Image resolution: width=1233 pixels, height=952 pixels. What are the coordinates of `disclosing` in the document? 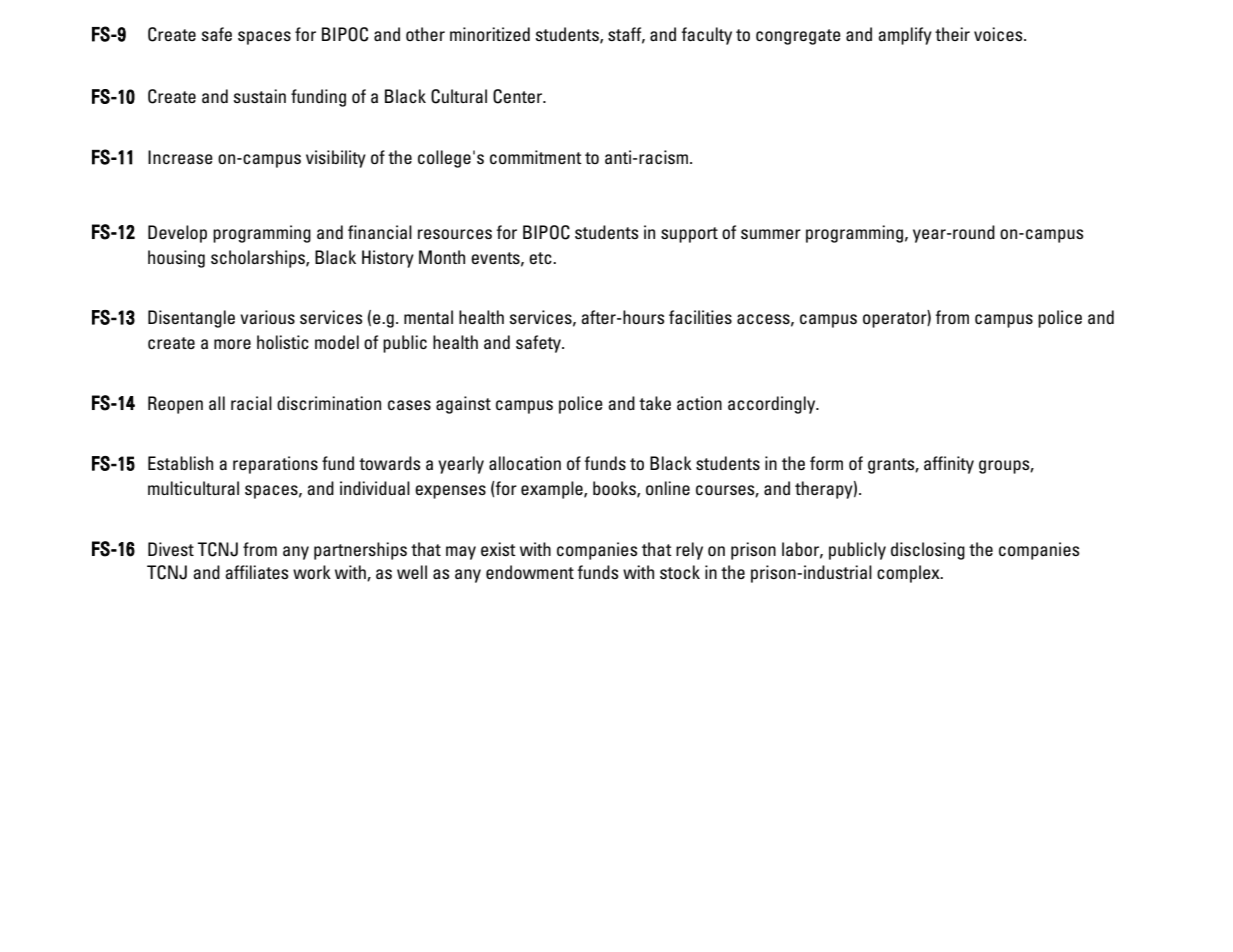 It's located at (928, 551).
